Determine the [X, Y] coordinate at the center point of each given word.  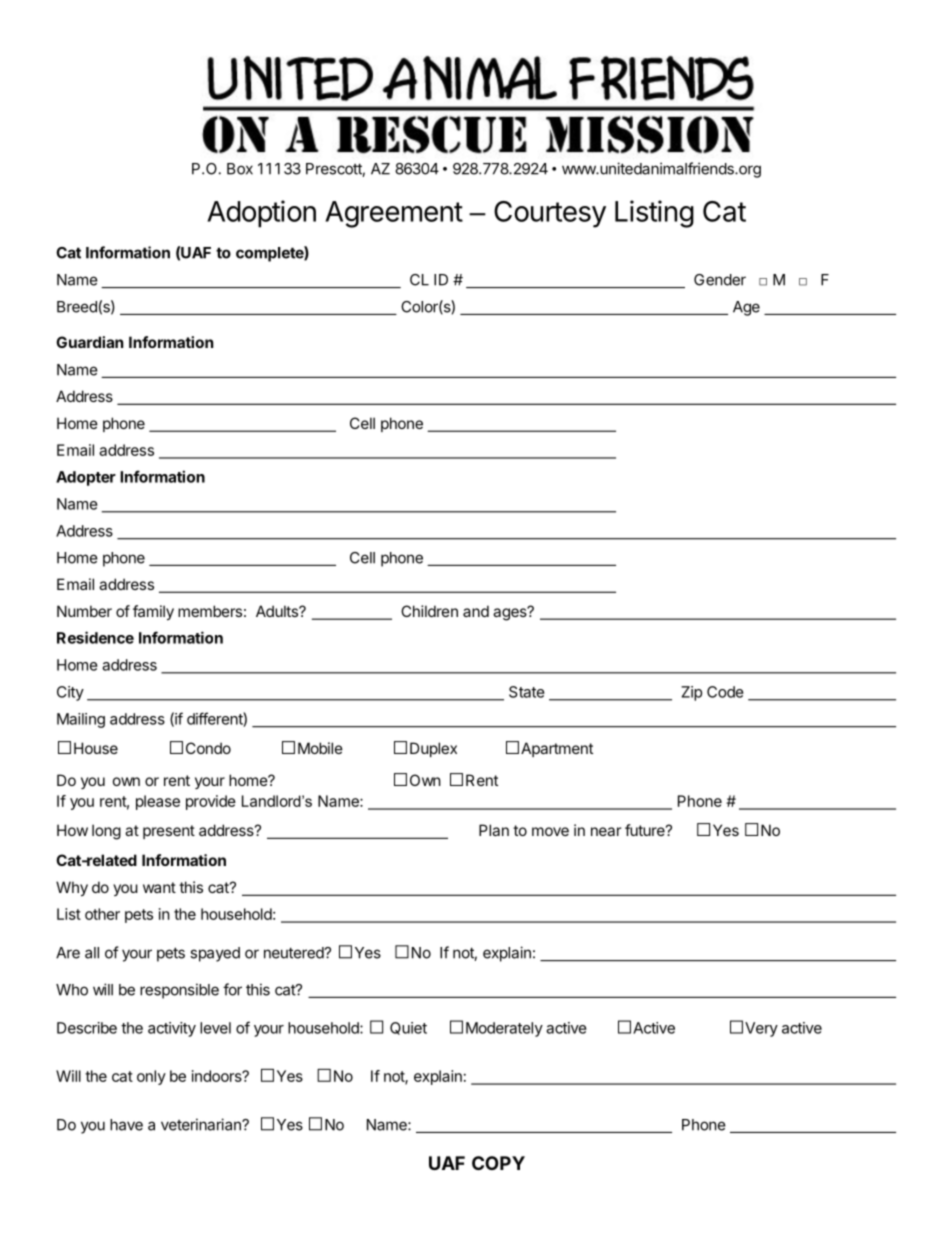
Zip [691, 693]
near [606, 831]
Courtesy [550, 214]
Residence [95, 637]
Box [240, 169]
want [159, 887]
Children [429, 611]
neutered [294, 953]
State [527, 692]
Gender [720, 280]
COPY [498, 1163]
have [126, 1125]
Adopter [86, 478]
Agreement [394, 214]
